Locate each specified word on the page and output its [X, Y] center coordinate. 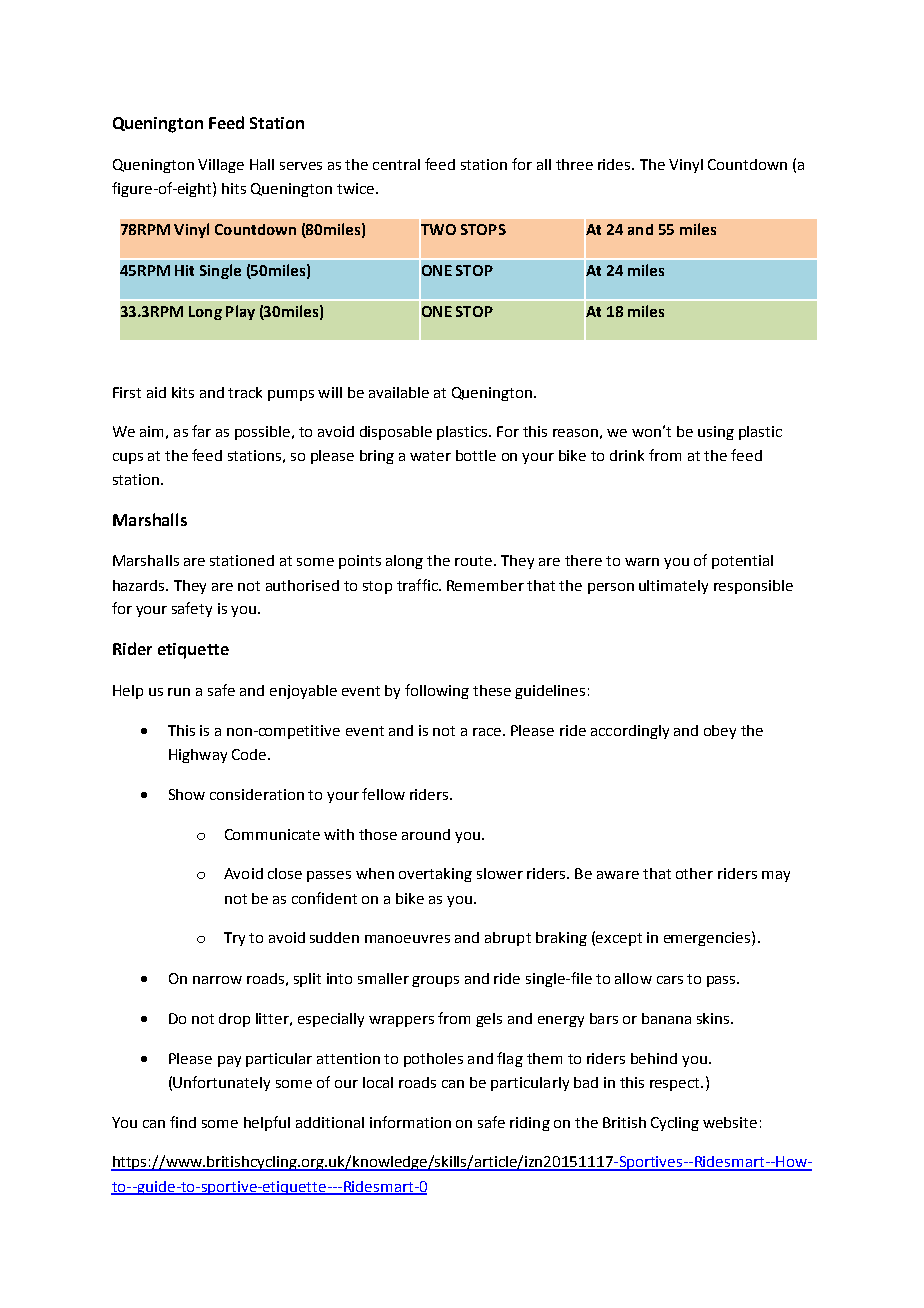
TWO [437, 229]
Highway [198, 756]
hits [234, 188]
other [694, 873]
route [473, 561]
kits [183, 392]
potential [742, 562]
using [716, 433]
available [399, 392]
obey [720, 732]
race [487, 732]
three [574, 164]
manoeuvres [407, 939]
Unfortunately [221, 1083]
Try [234, 939]
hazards [140, 585]
